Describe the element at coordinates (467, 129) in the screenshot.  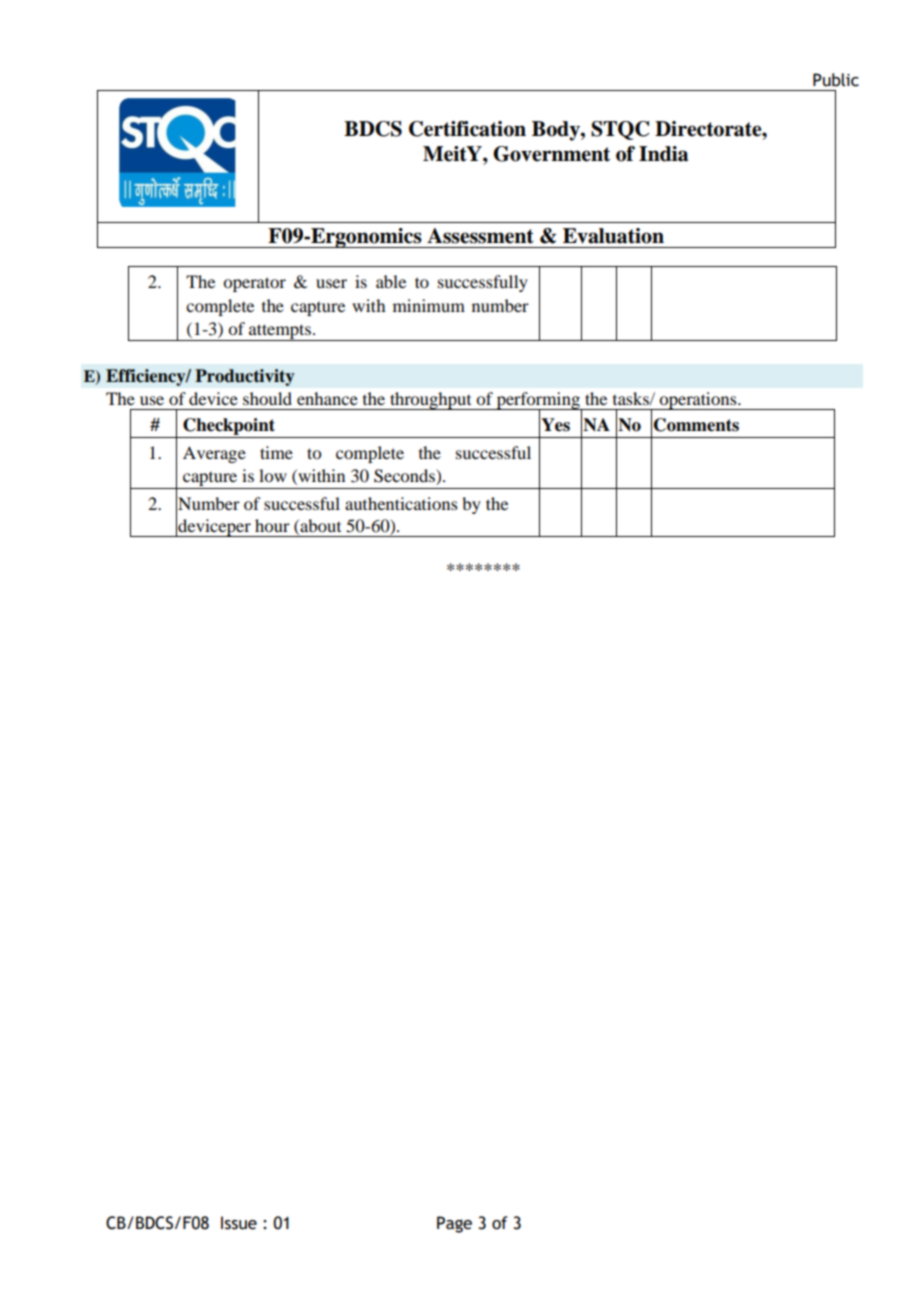
I see `Certification` at that location.
